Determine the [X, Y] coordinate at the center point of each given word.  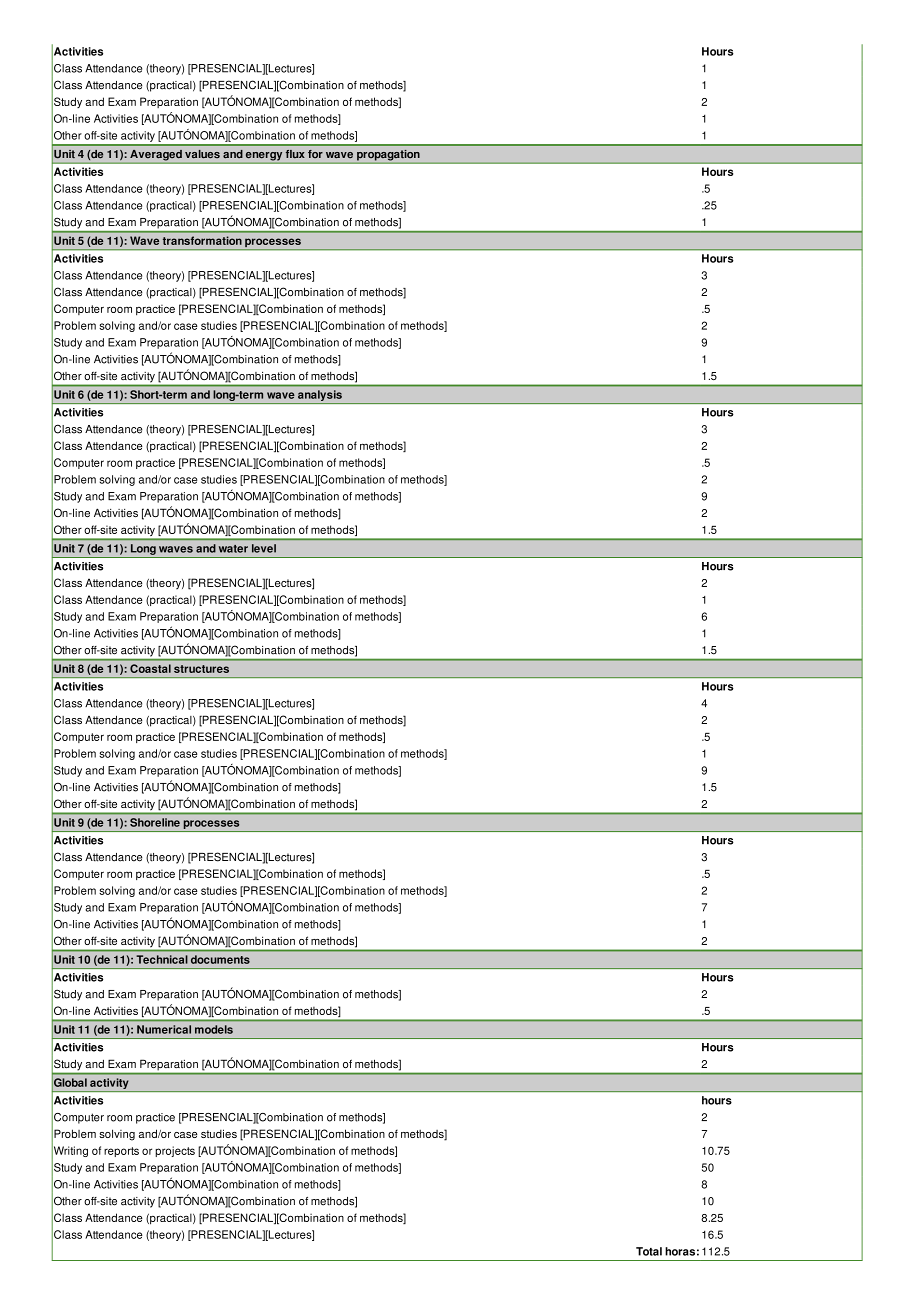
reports [121, 1152]
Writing [70, 1152]
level [264, 548]
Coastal [150, 668]
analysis [320, 395]
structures [201, 669]
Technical [162, 959]
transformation [202, 240]
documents [220, 959]
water [233, 549]
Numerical [164, 1029]
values [202, 154]
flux [295, 154]
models [214, 1029]
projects [175, 1151]
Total [649, 1251]
